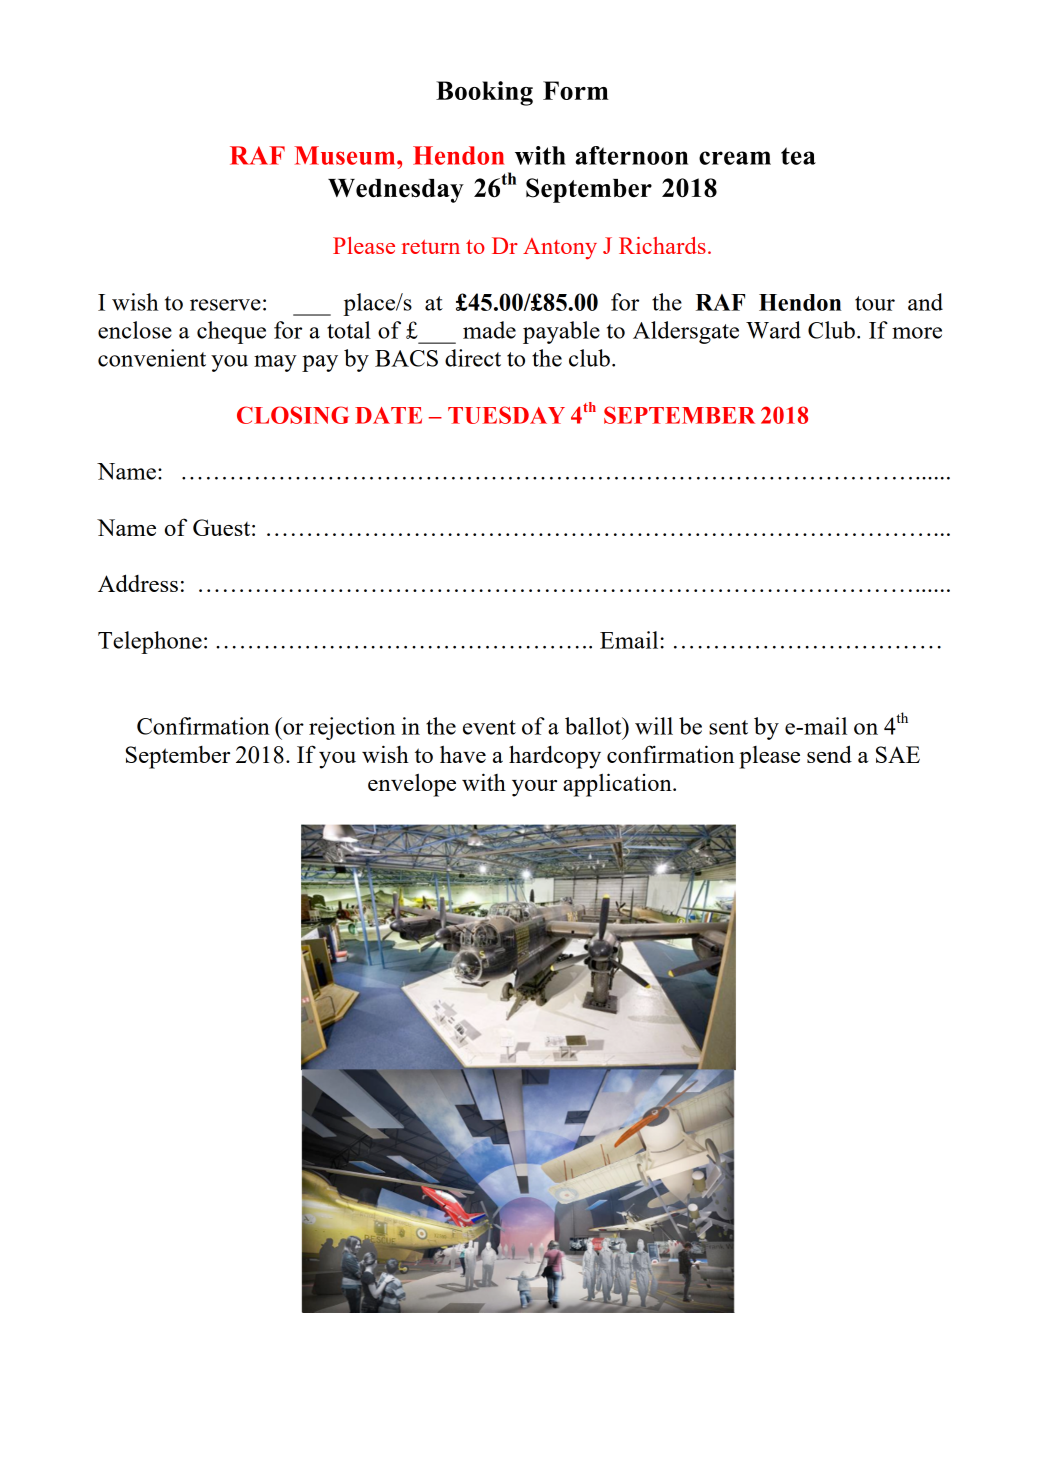 Image resolution: width=1045 pixels, height=1478 pixels. I want to click on Ward, so click(773, 330).
